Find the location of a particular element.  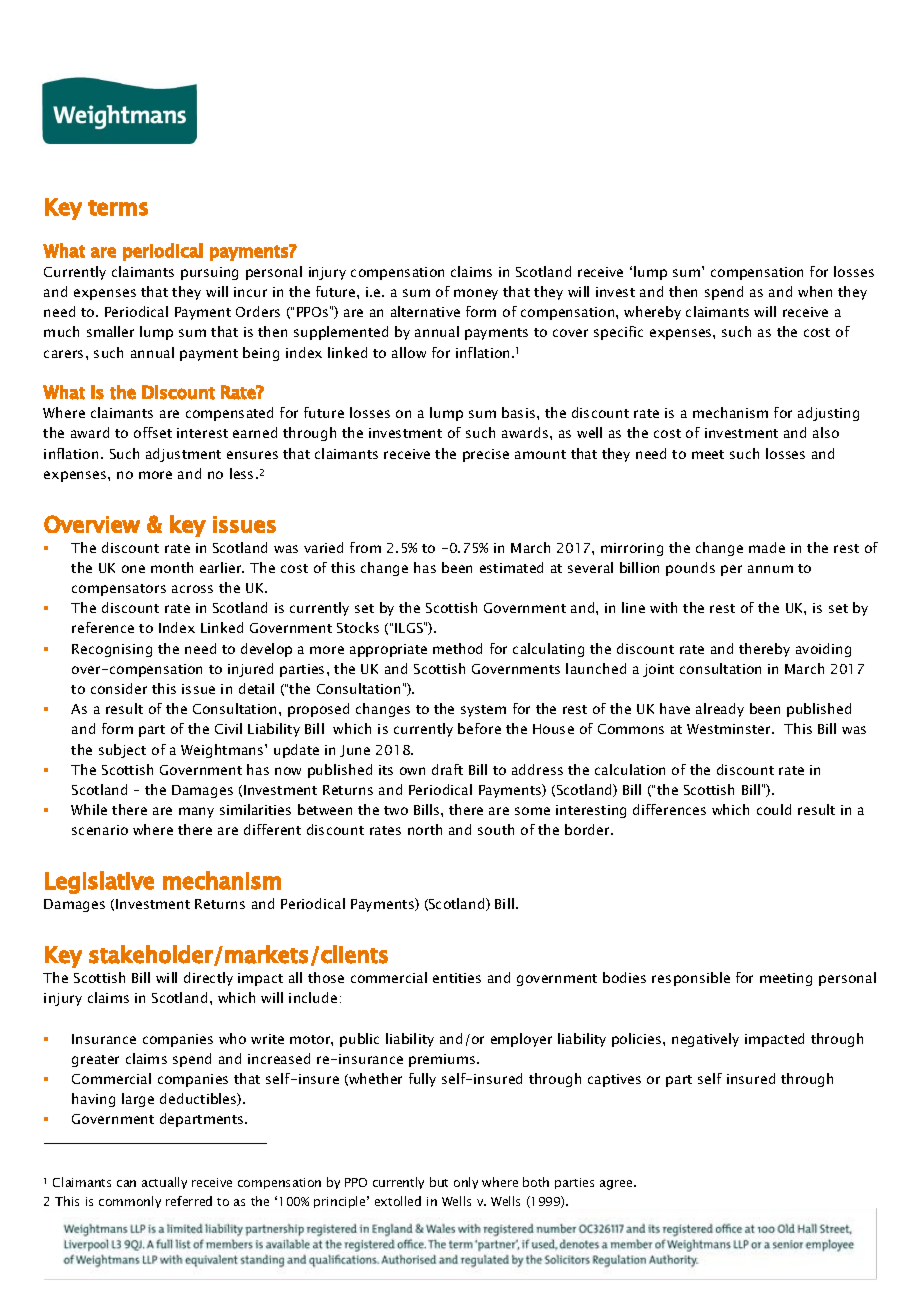

consider is located at coordinates (119, 688).
